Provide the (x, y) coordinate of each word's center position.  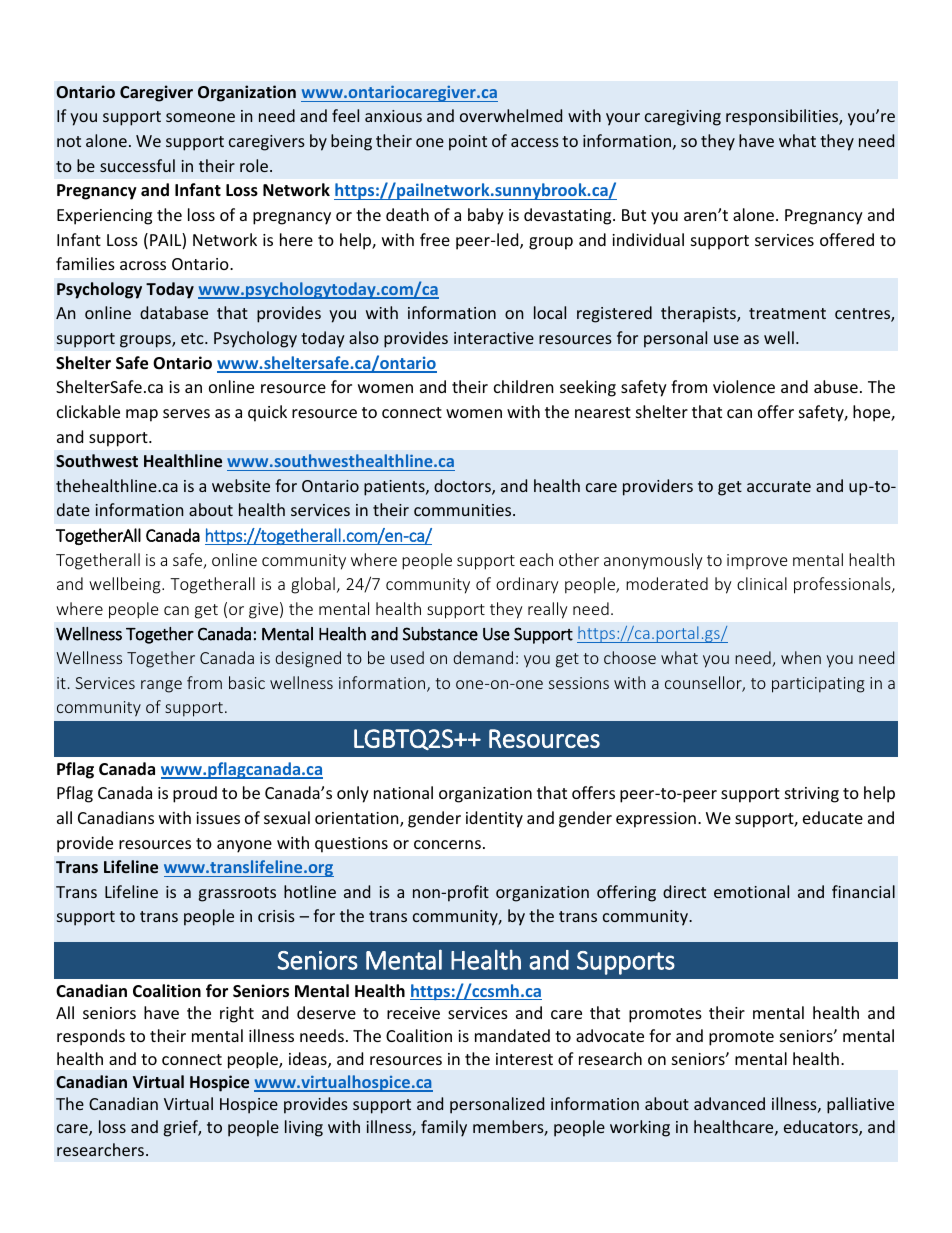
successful (137, 165)
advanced (729, 1103)
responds (91, 1037)
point (468, 143)
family (444, 1128)
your (623, 119)
